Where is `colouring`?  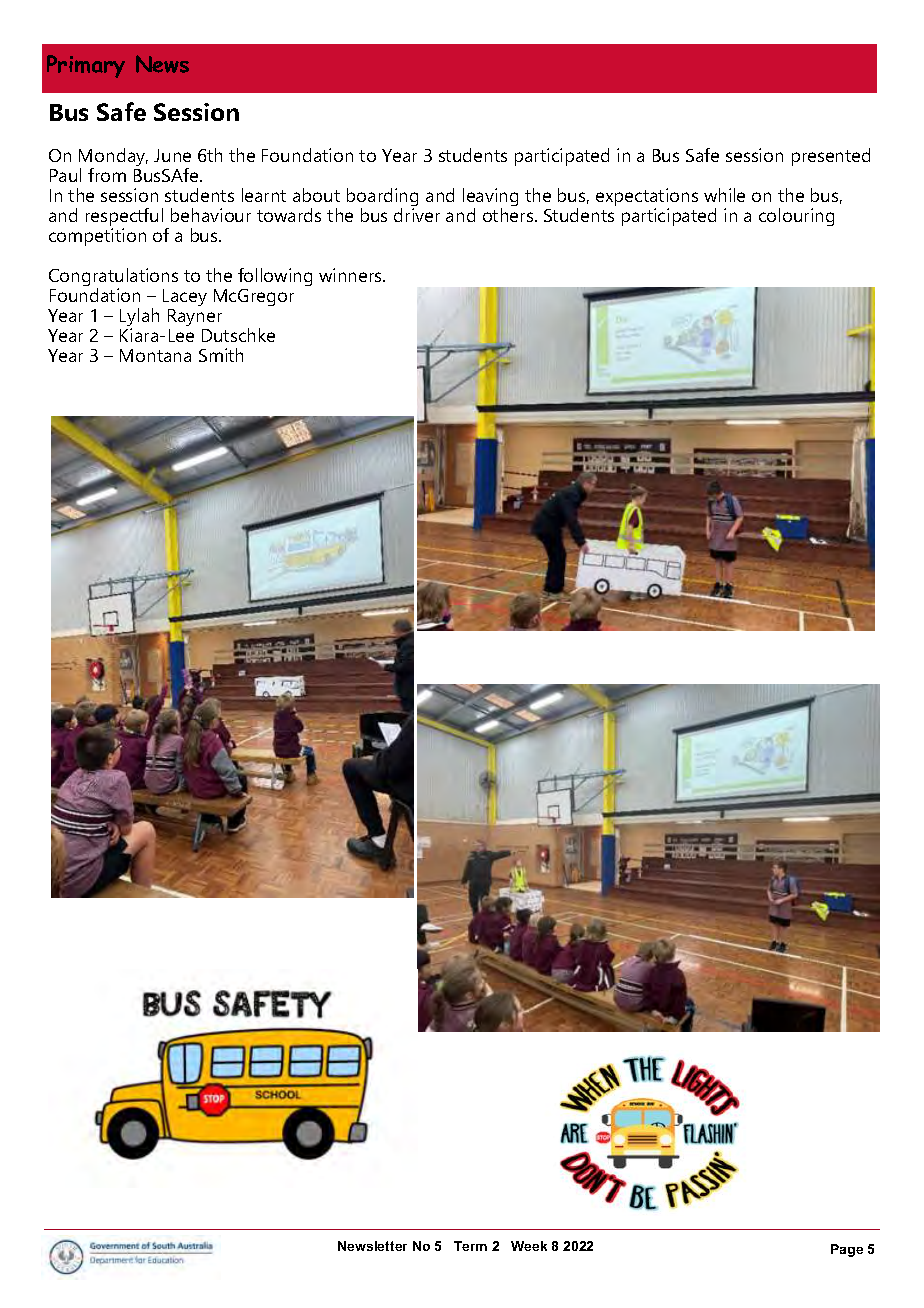 colouring is located at coordinates (796, 217).
